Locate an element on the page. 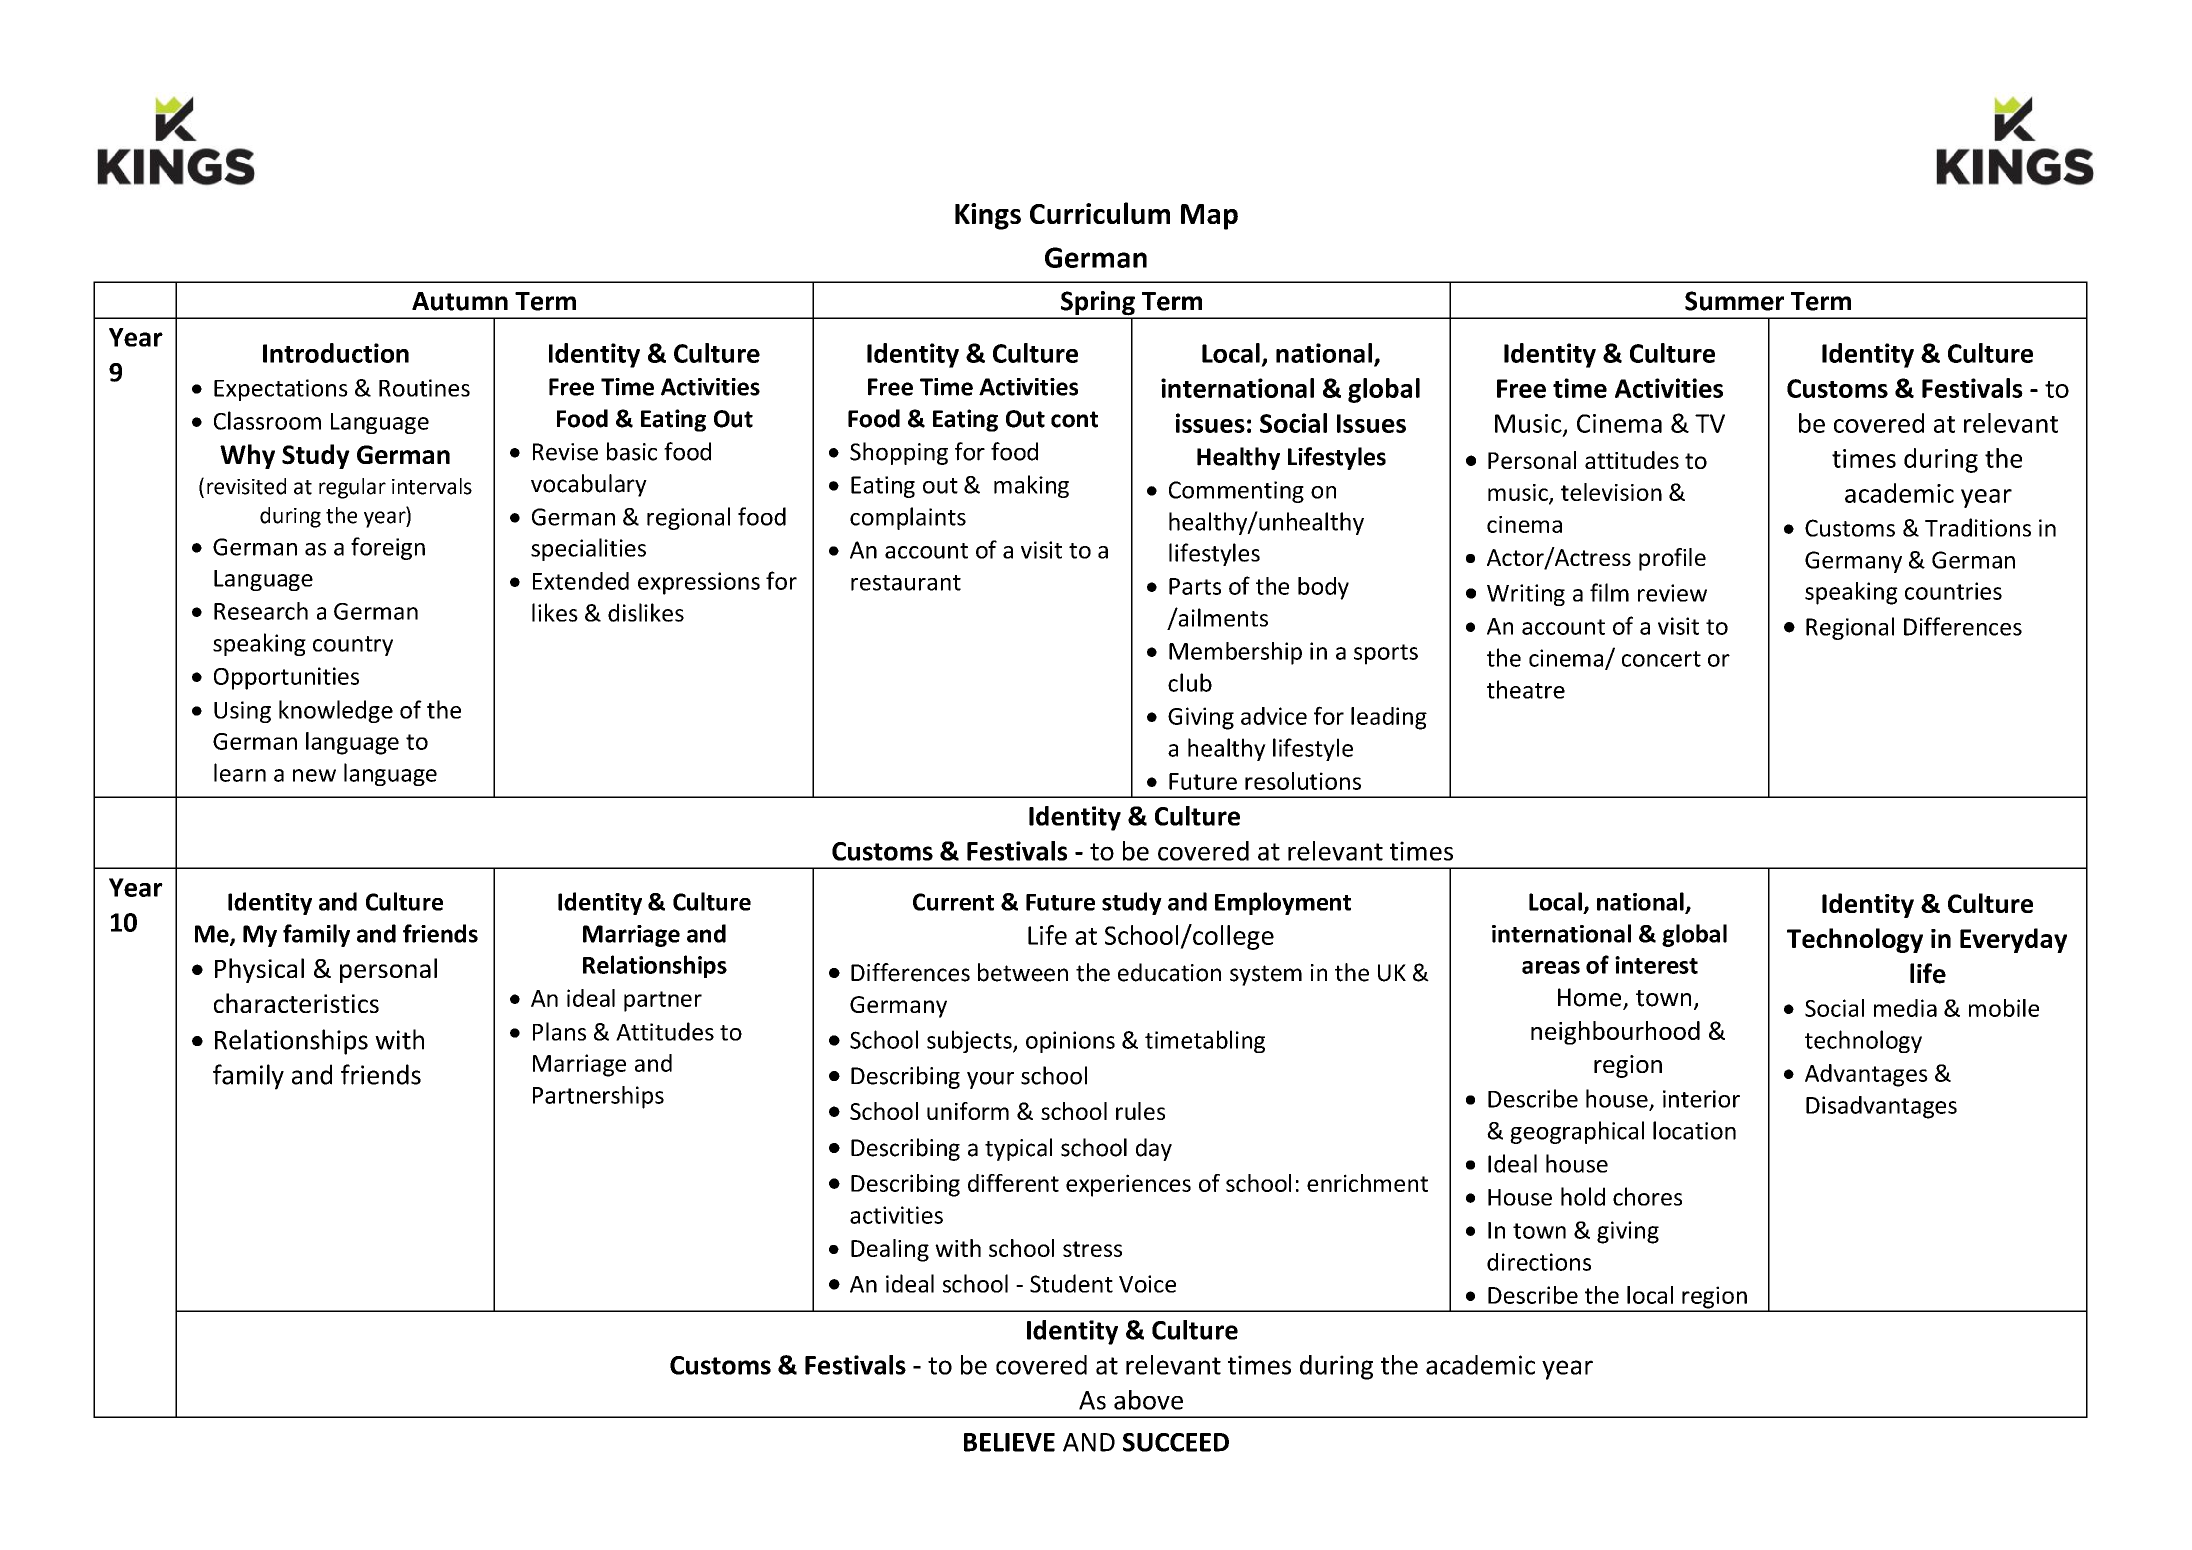 This image has height=1550, width=2192. Summer is located at coordinates (1734, 301).
